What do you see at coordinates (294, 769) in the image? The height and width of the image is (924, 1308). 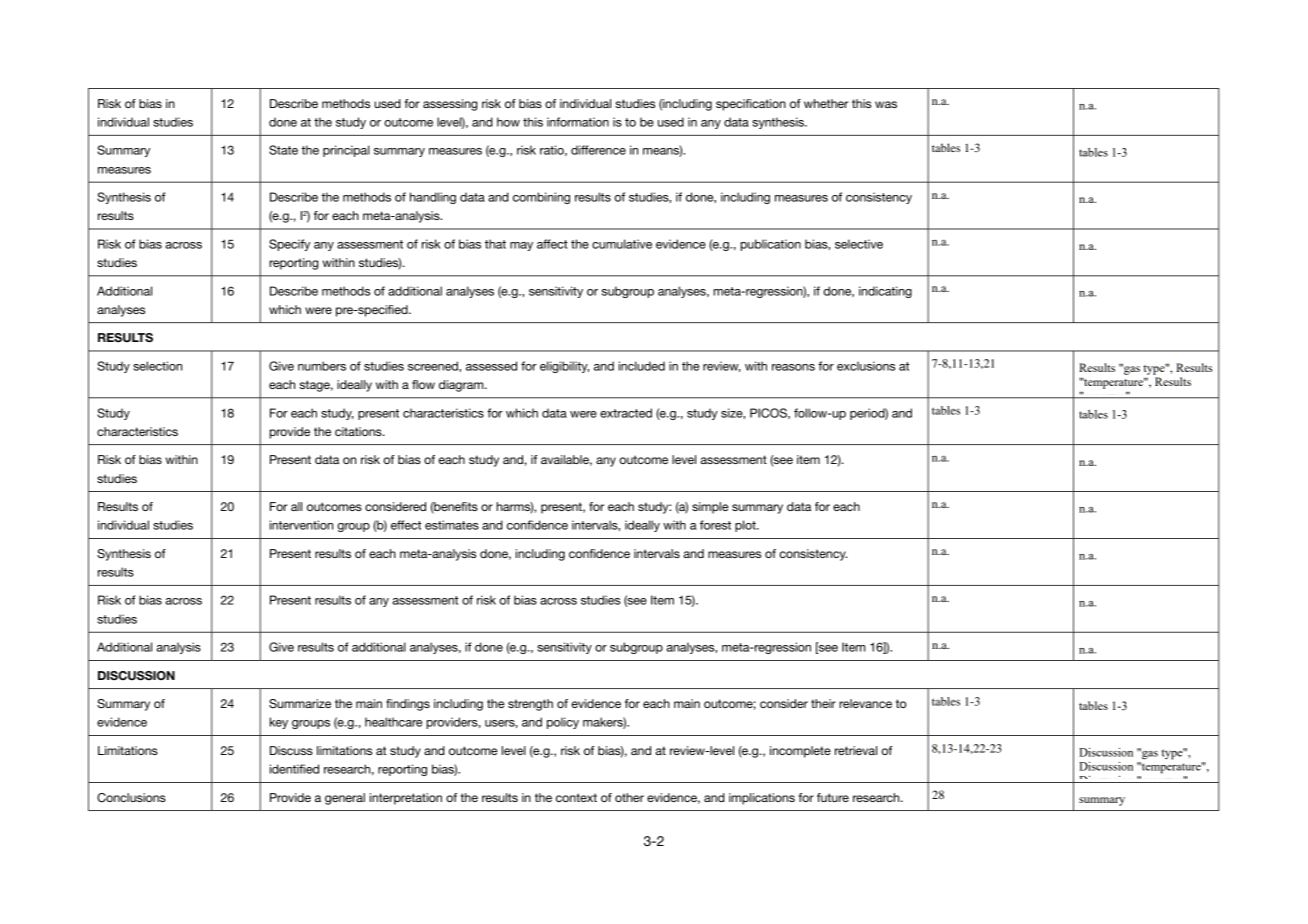 I see `identified` at bounding box center [294, 769].
